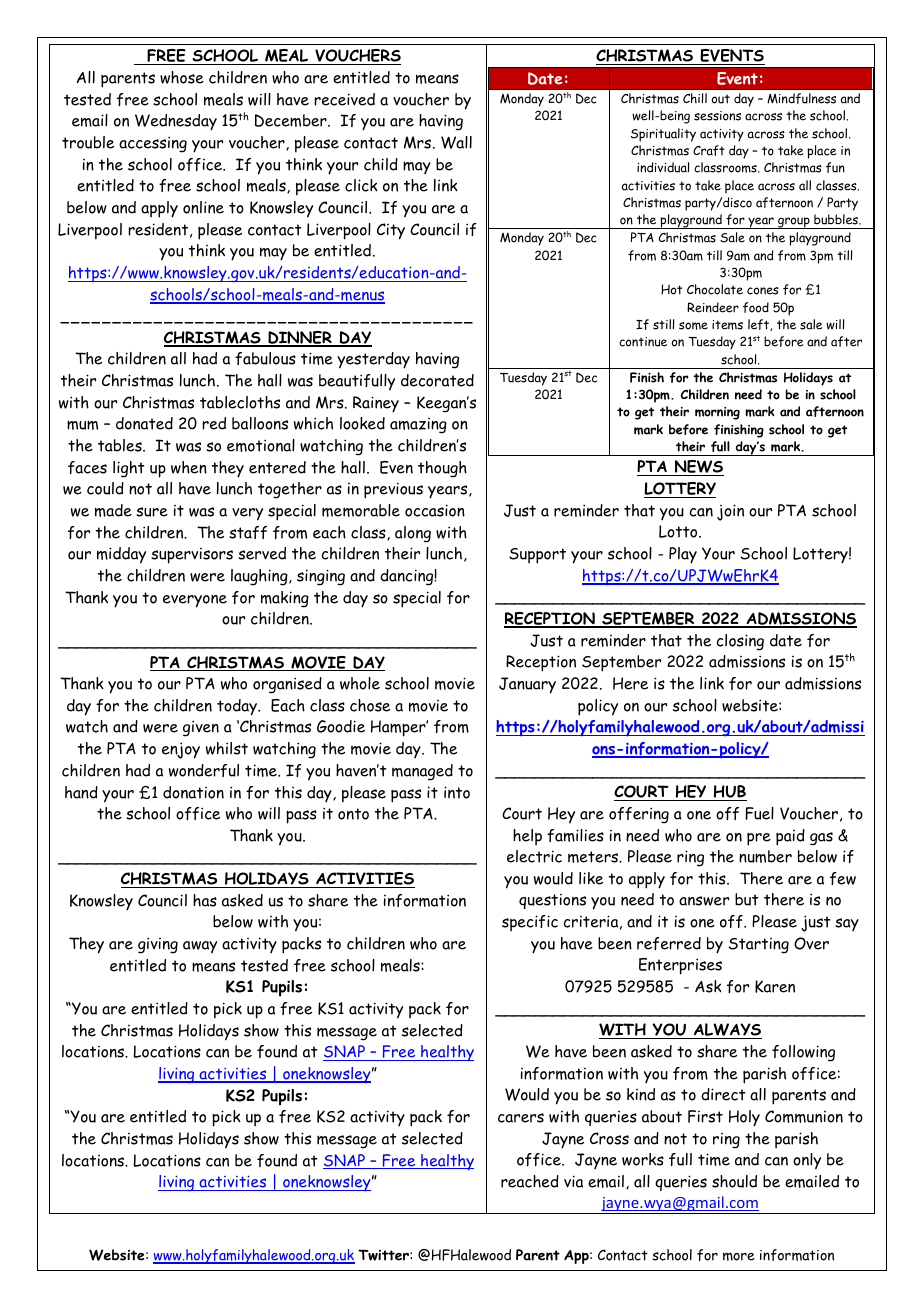 The image size is (924, 1308). What do you see at coordinates (193, 792) in the page?
I see `donation` at bounding box center [193, 792].
